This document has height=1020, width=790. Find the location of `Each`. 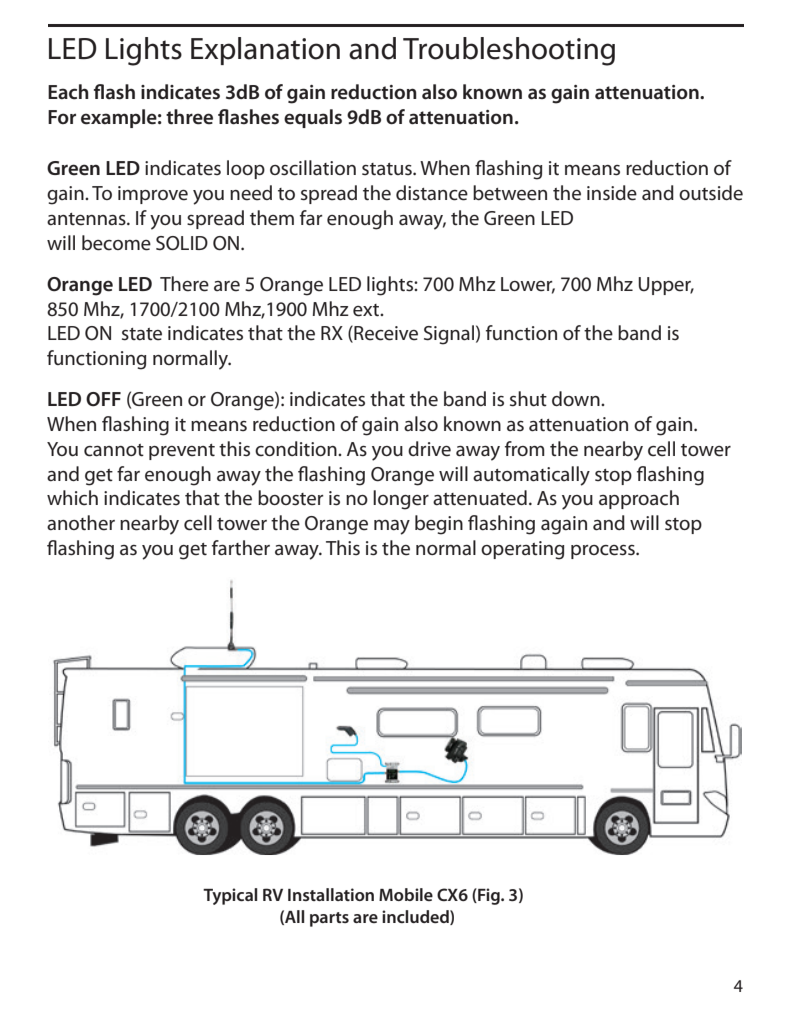

Each is located at coordinates (68, 92).
